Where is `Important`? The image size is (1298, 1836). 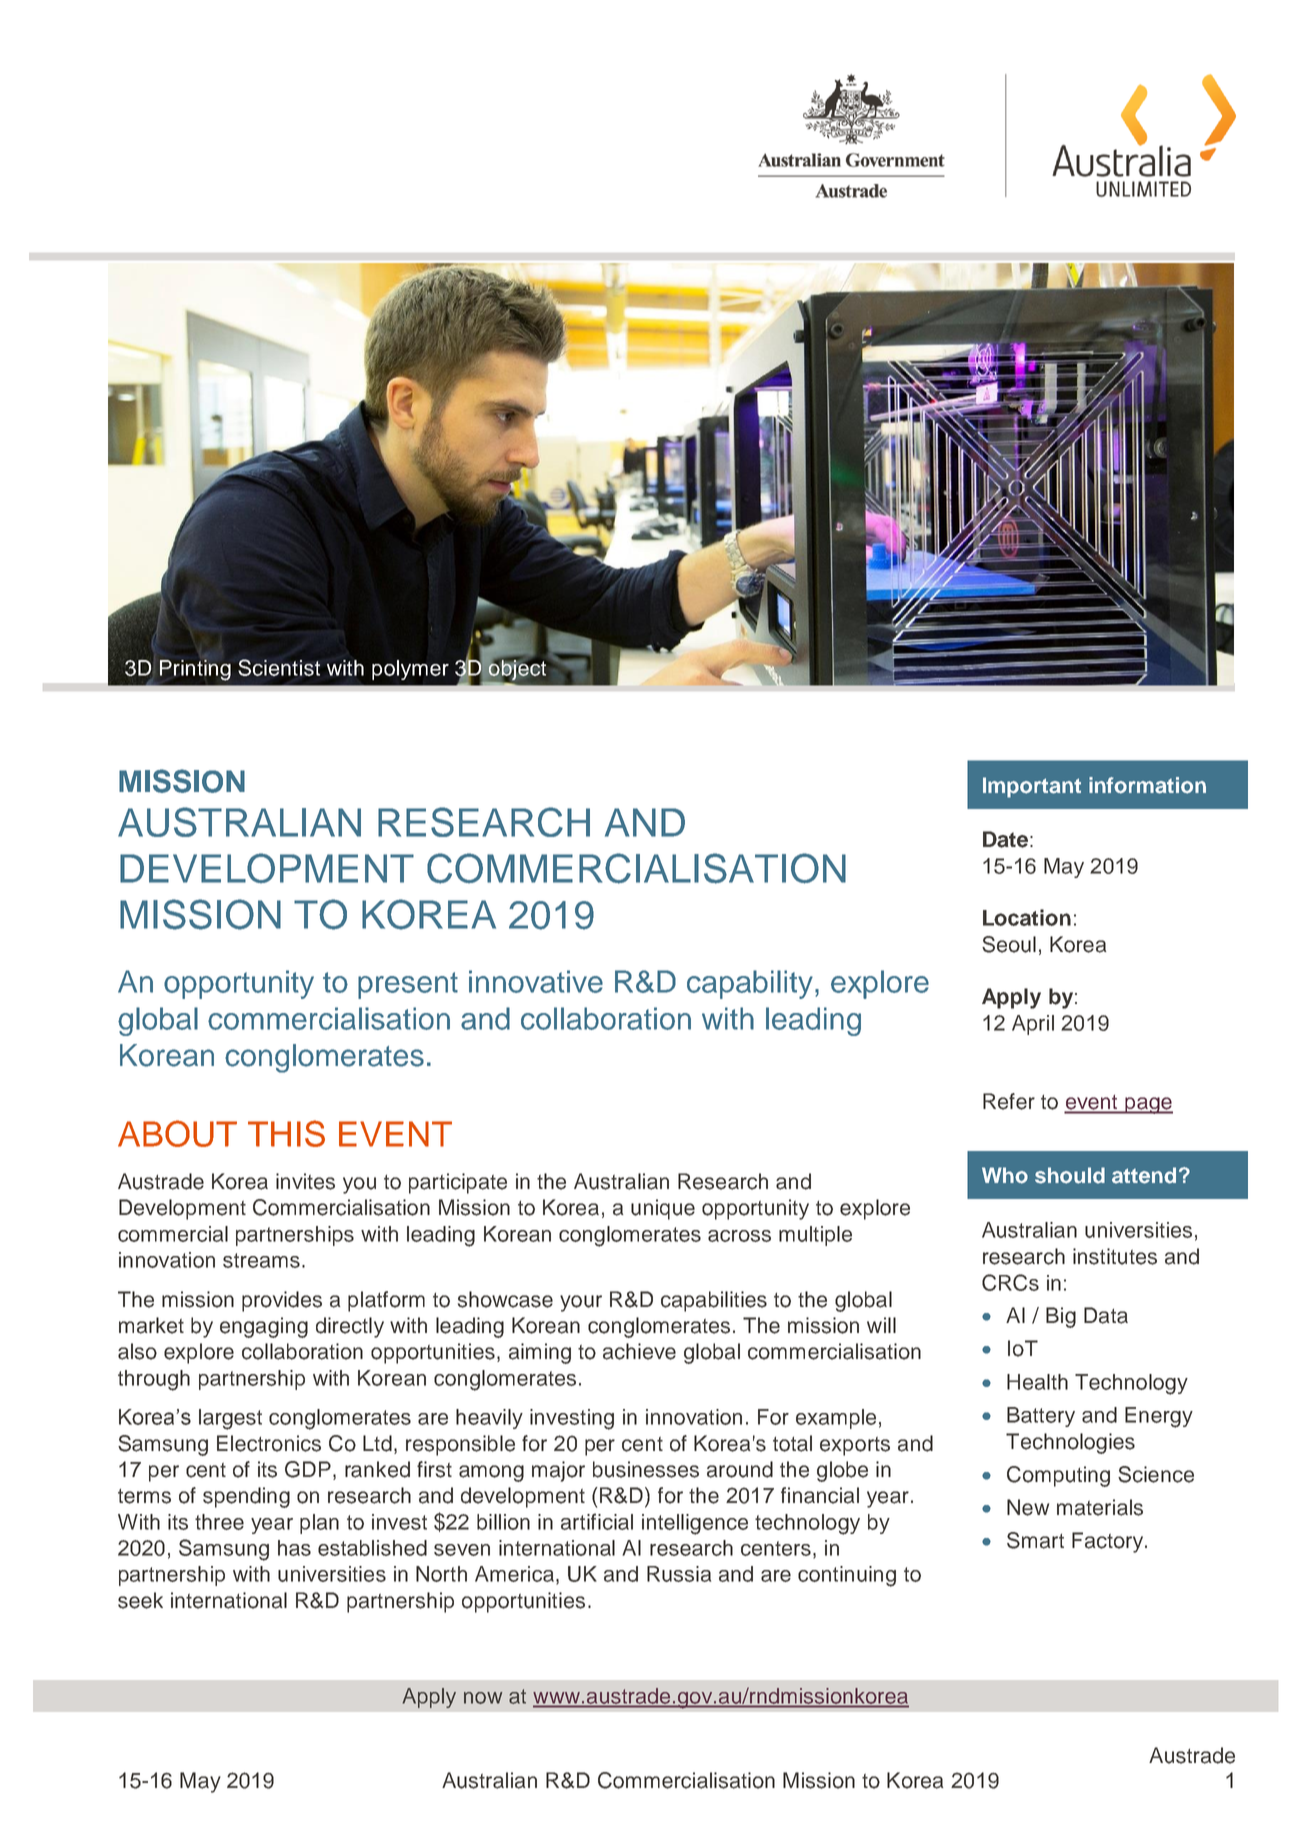 Important is located at coordinates (1032, 787).
